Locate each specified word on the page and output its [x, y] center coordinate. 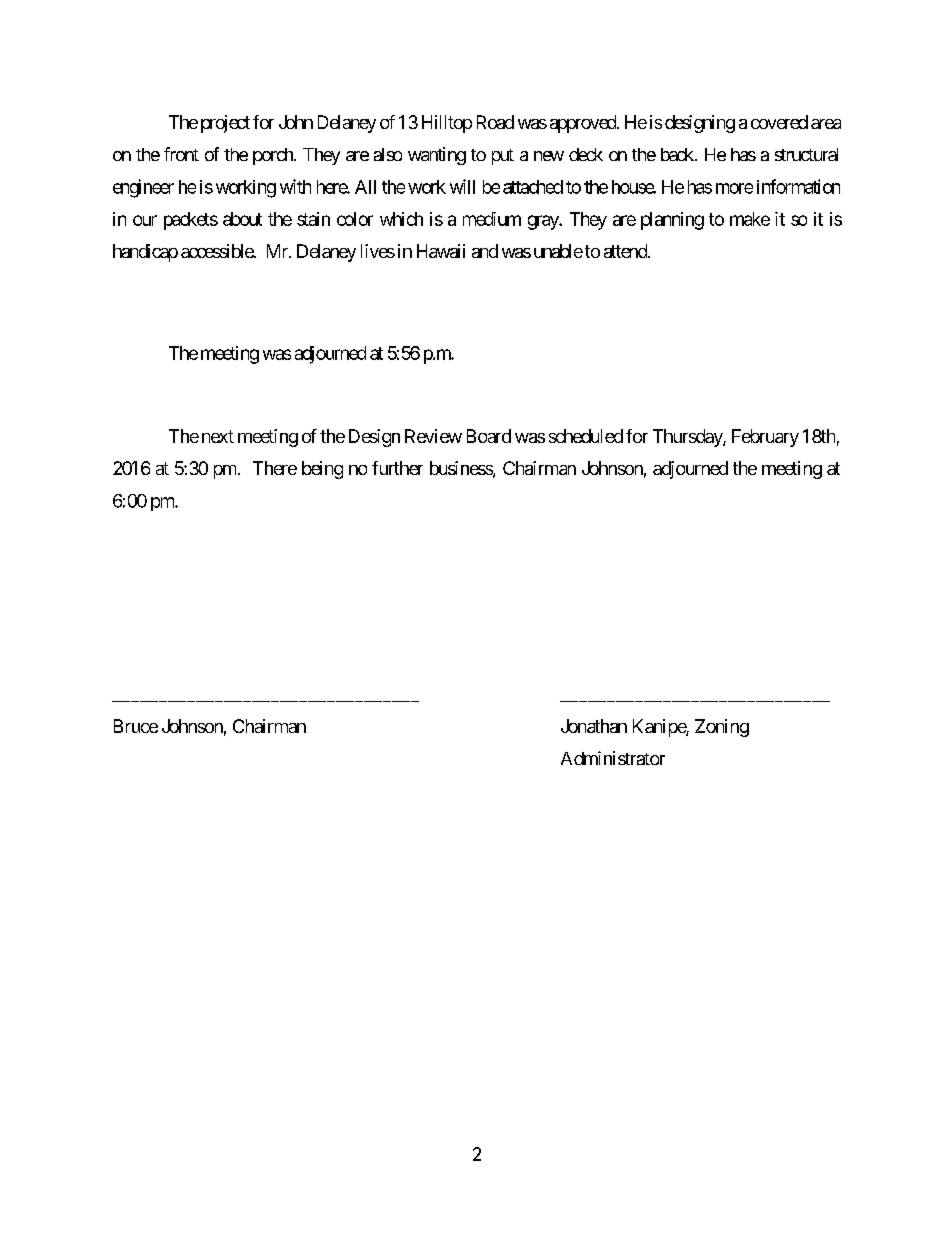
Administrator [613, 758]
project [225, 124]
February [765, 438]
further [397, 468]
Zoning [722, 728]
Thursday [688, 438]
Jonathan [594, 726]
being [322, 470]
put [503, 157]
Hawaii [441, 251]
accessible [218, 251]
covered [779, 122]
